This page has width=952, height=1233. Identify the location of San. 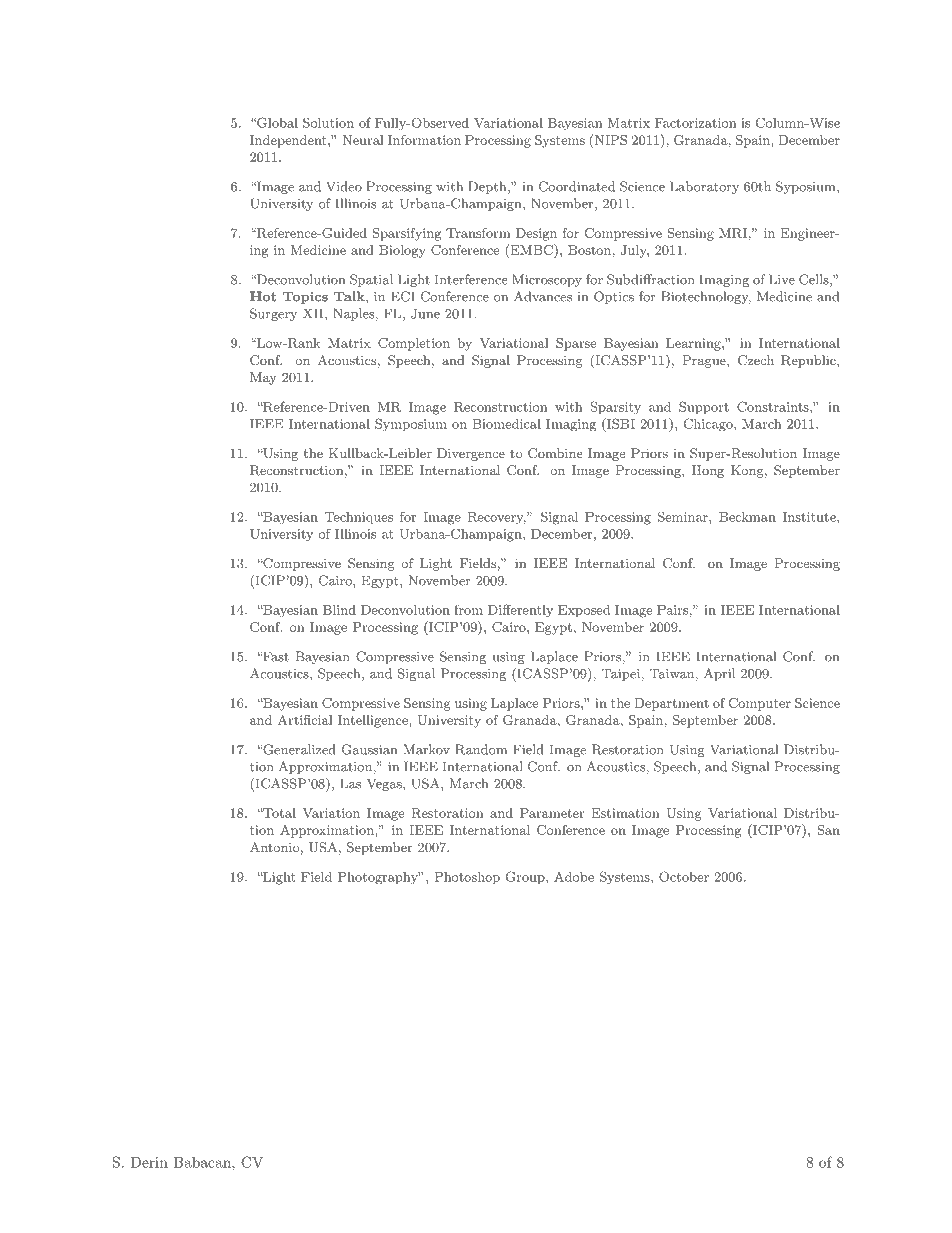
(828, 830).
